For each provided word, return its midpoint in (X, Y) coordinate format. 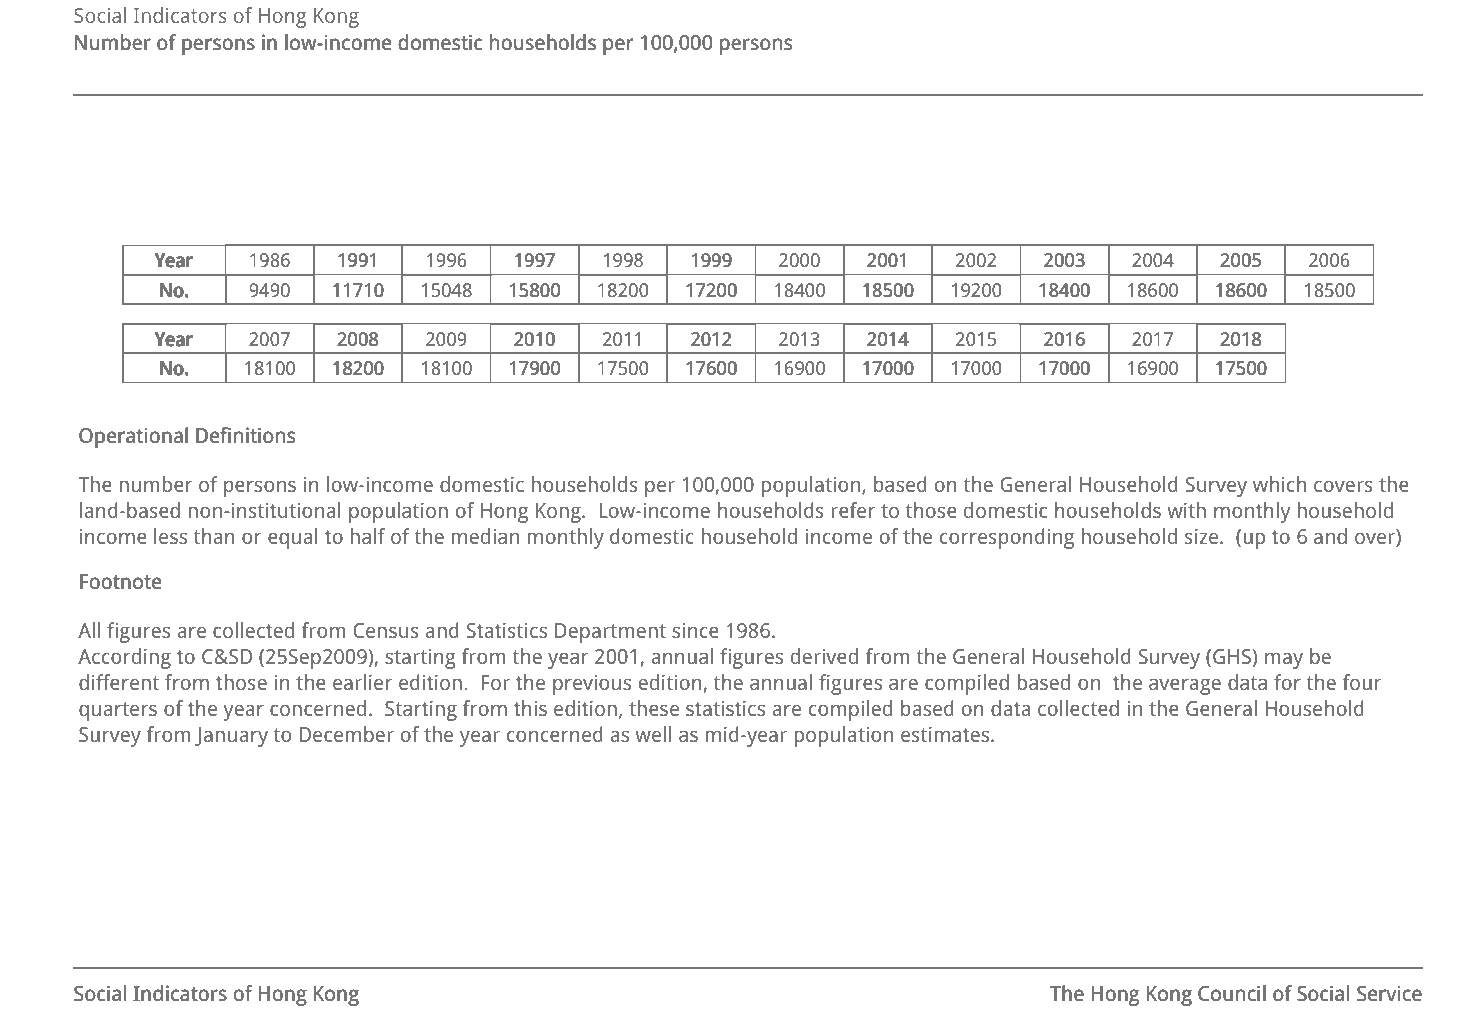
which (1279, 484)
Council (1232, 993)
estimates (946, 734)
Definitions (245, 435)
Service (1389, 993)
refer (853, 510)
